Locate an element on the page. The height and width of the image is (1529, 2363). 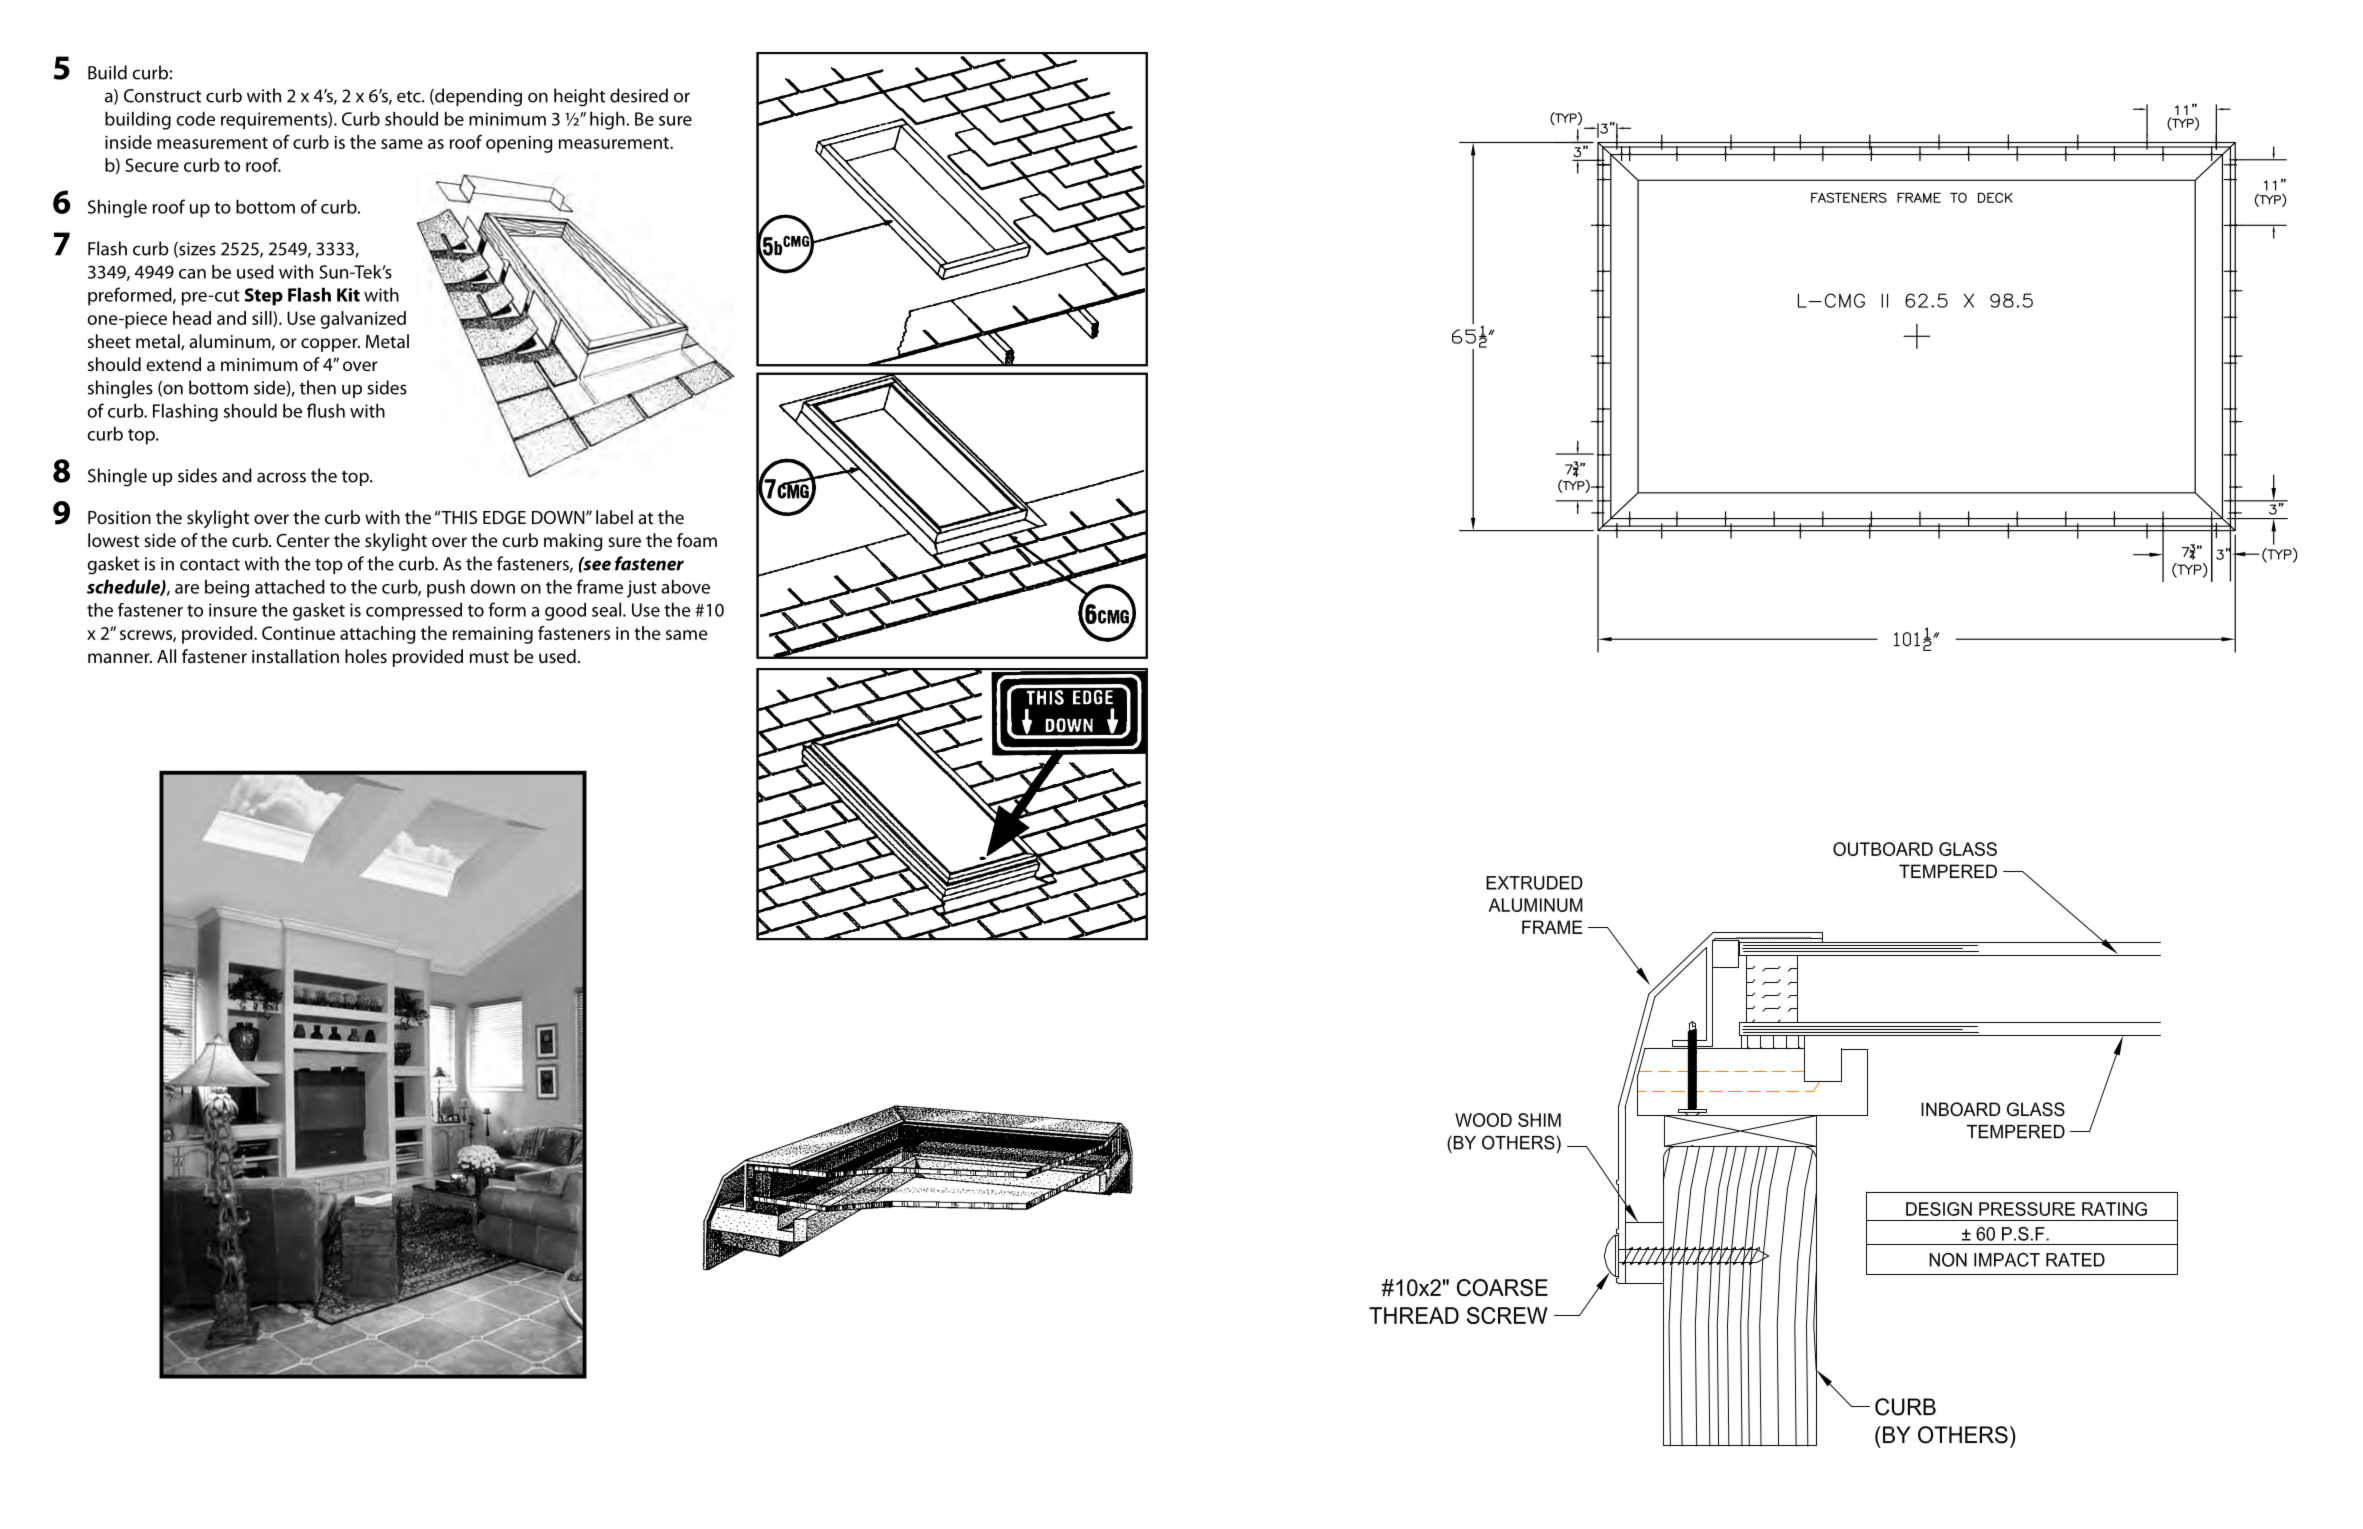
across is located at coordinates (281, 477).
